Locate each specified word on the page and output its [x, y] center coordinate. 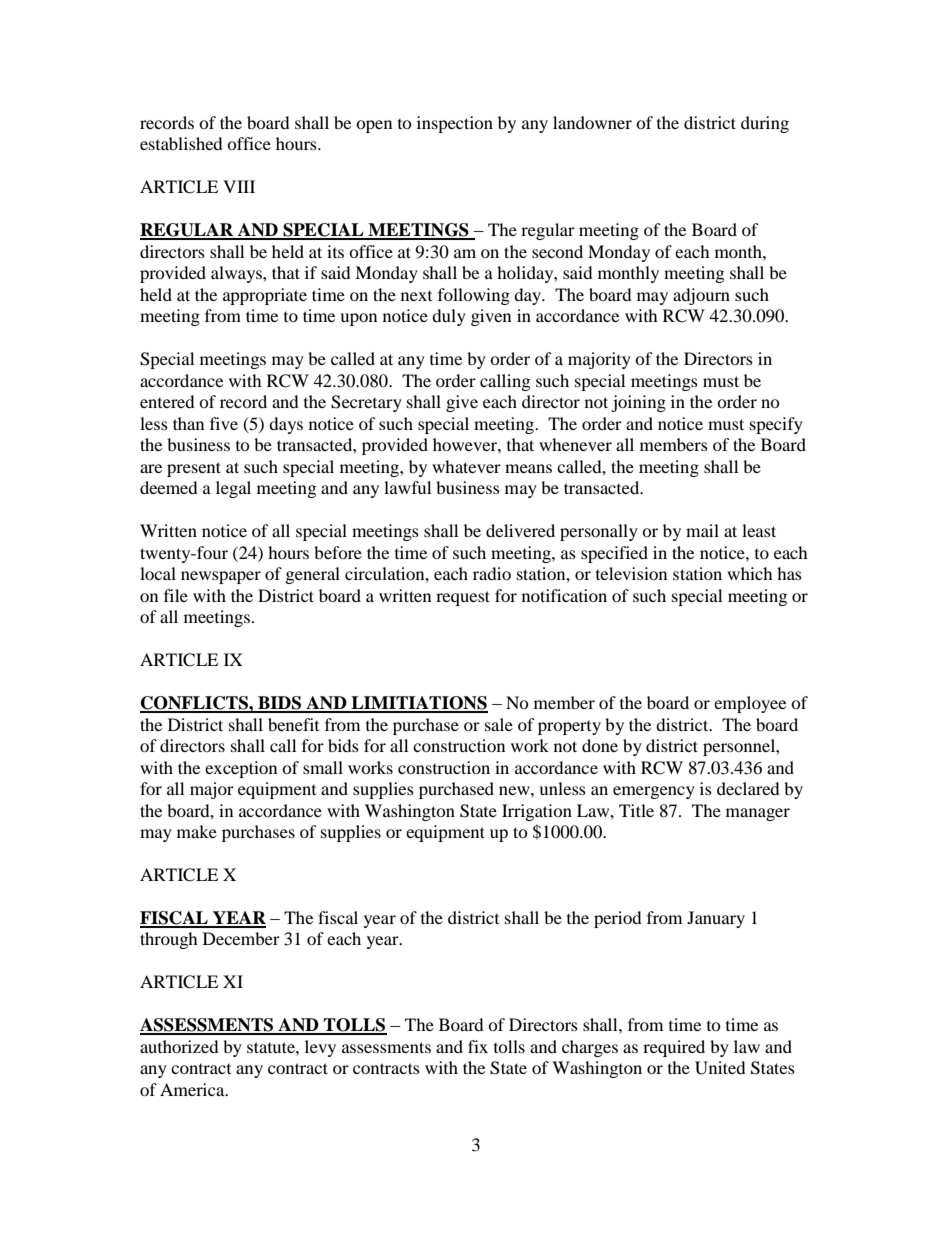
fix [478, 1046]
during [765, 124]
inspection [455, 124]
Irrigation [537, 812]
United [720, 1068]
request [463, 598]
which [750, 573]
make [197, 831]
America [193, 1089]
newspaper [221, 577]
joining [638, 403]
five [224, 423]
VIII [239, 186]
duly [449, 317]
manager [758, 814]
